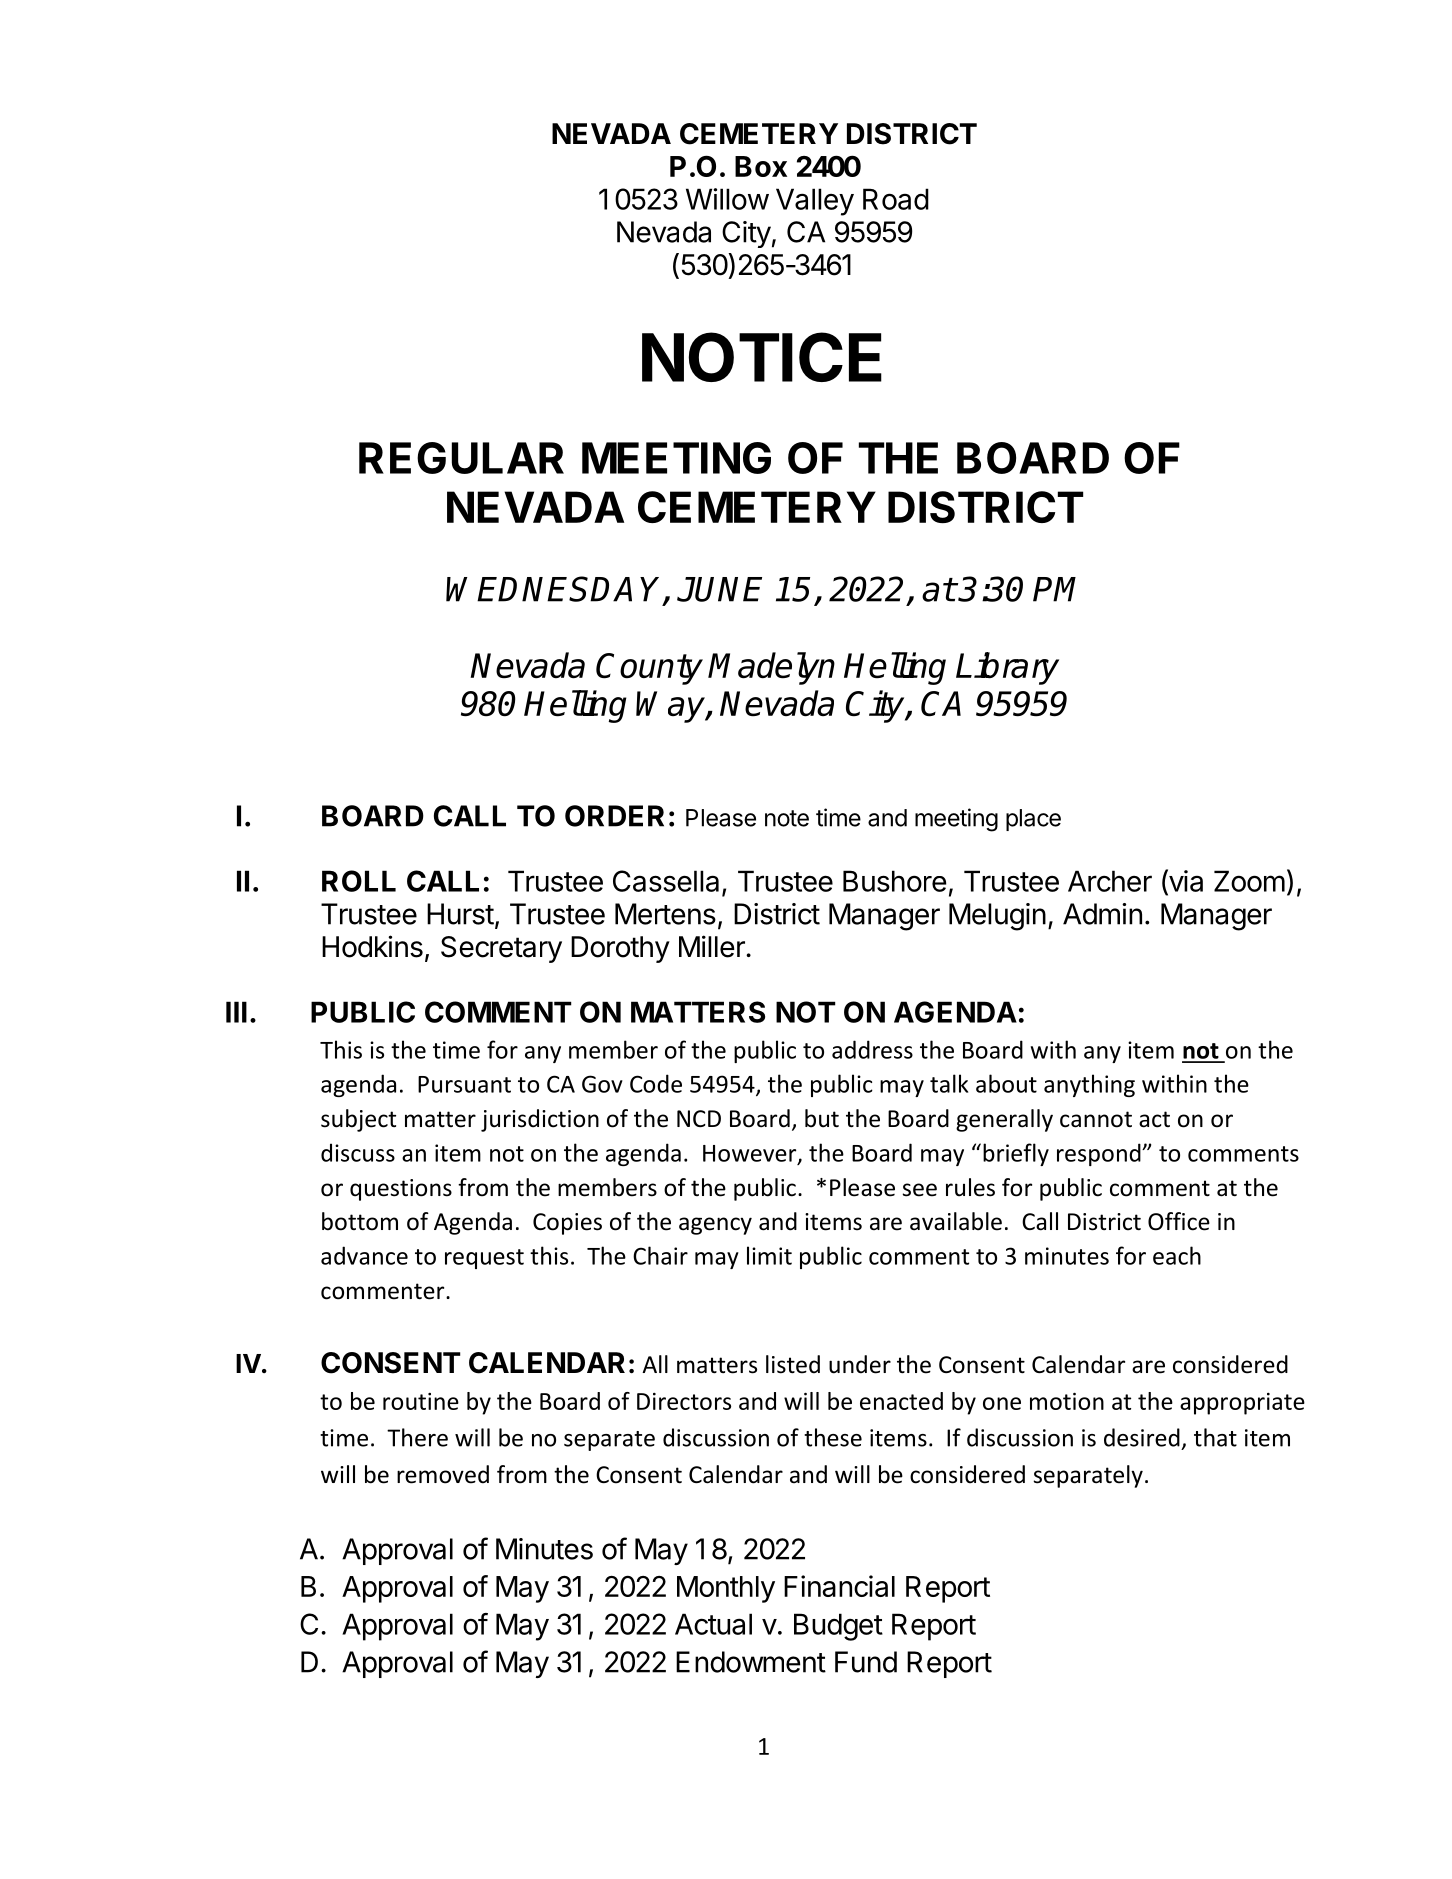 The image size is (1452, 1879). I want to click on removed, so click(443, 1474).
